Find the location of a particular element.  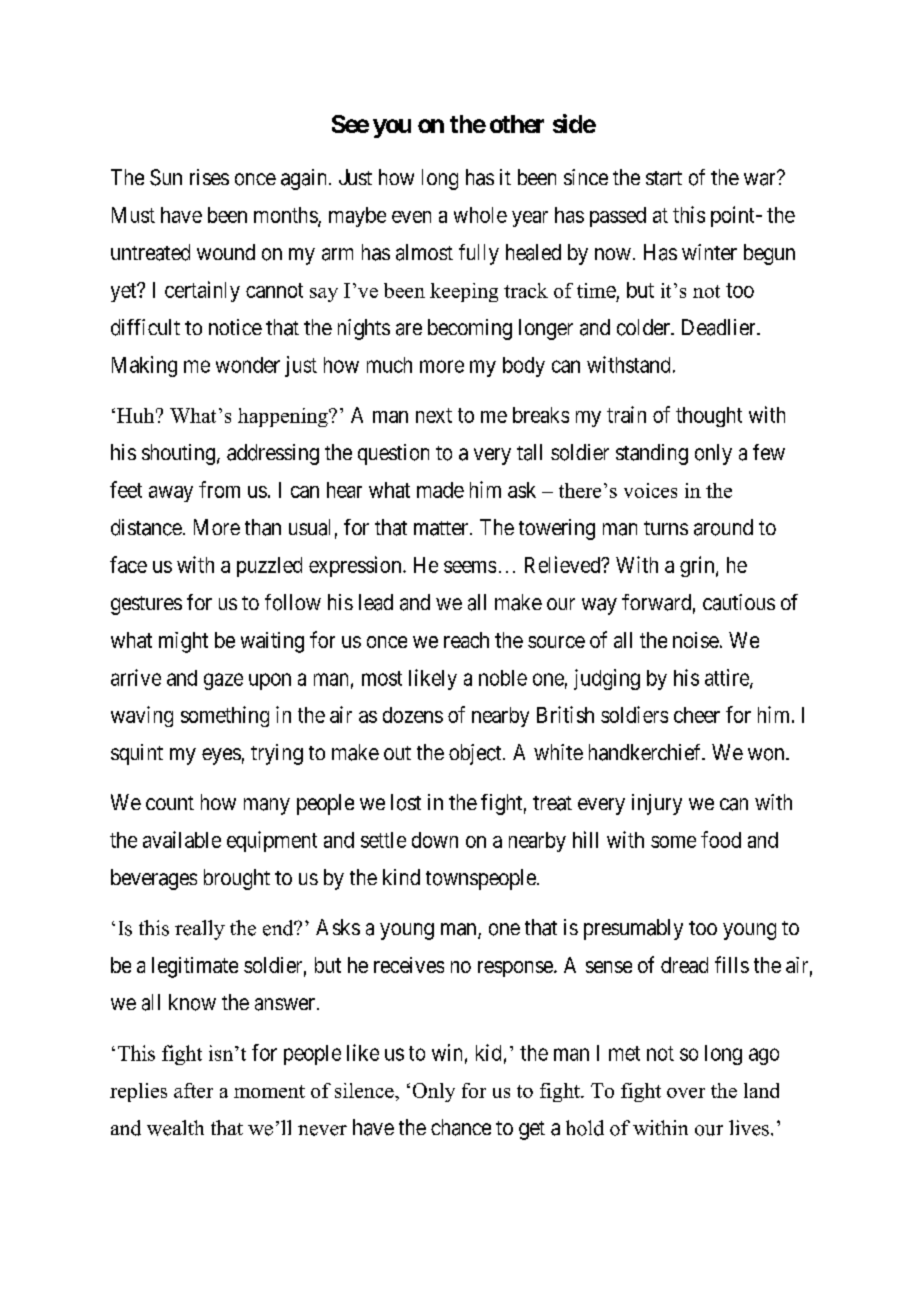

distance is located at coordinates (146, 527).
